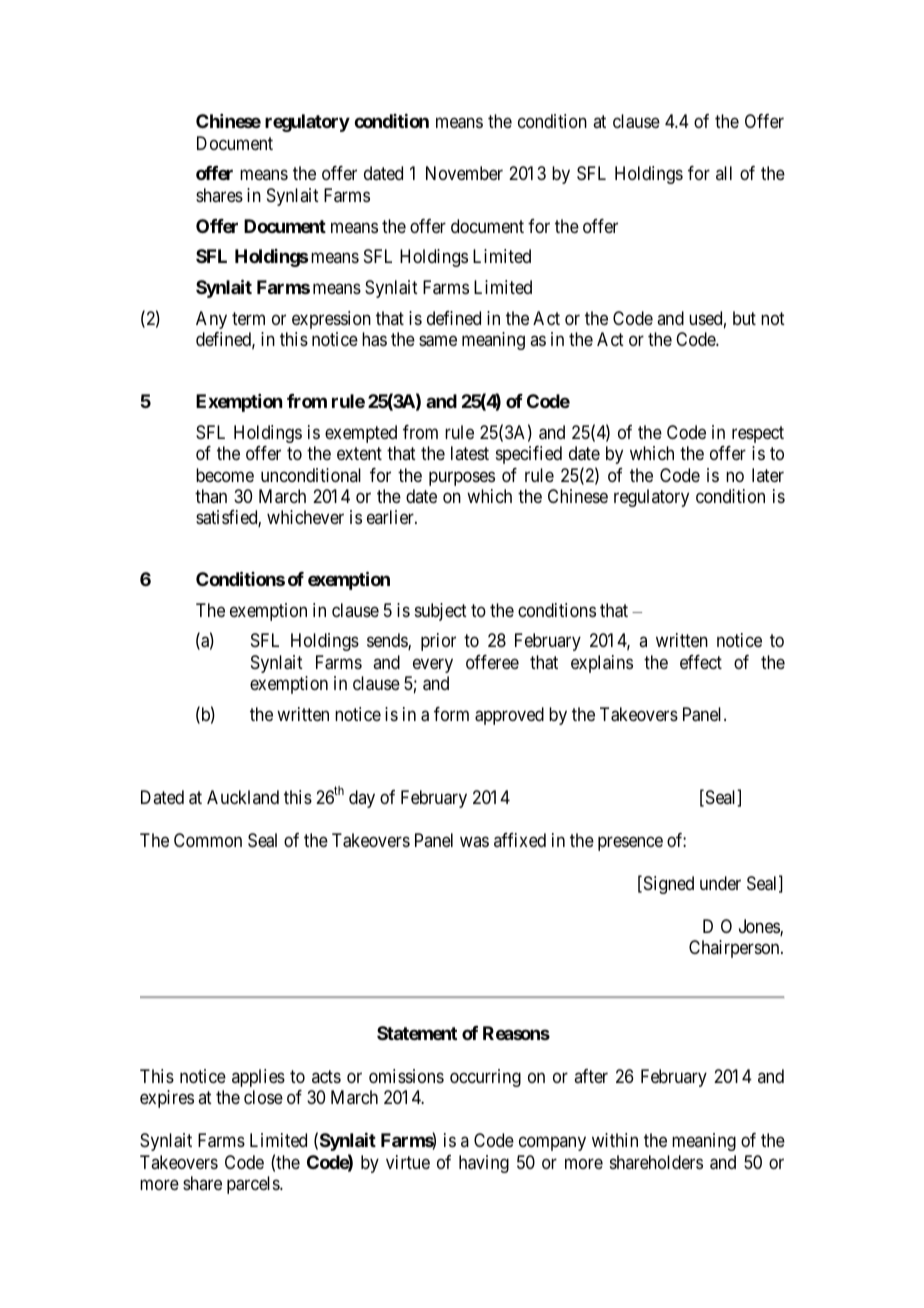 The width and height of the image is (924, 1308). What do you see at coordinates (225, 475) in the image?
I see `become` at bounding box center [225, 475].
